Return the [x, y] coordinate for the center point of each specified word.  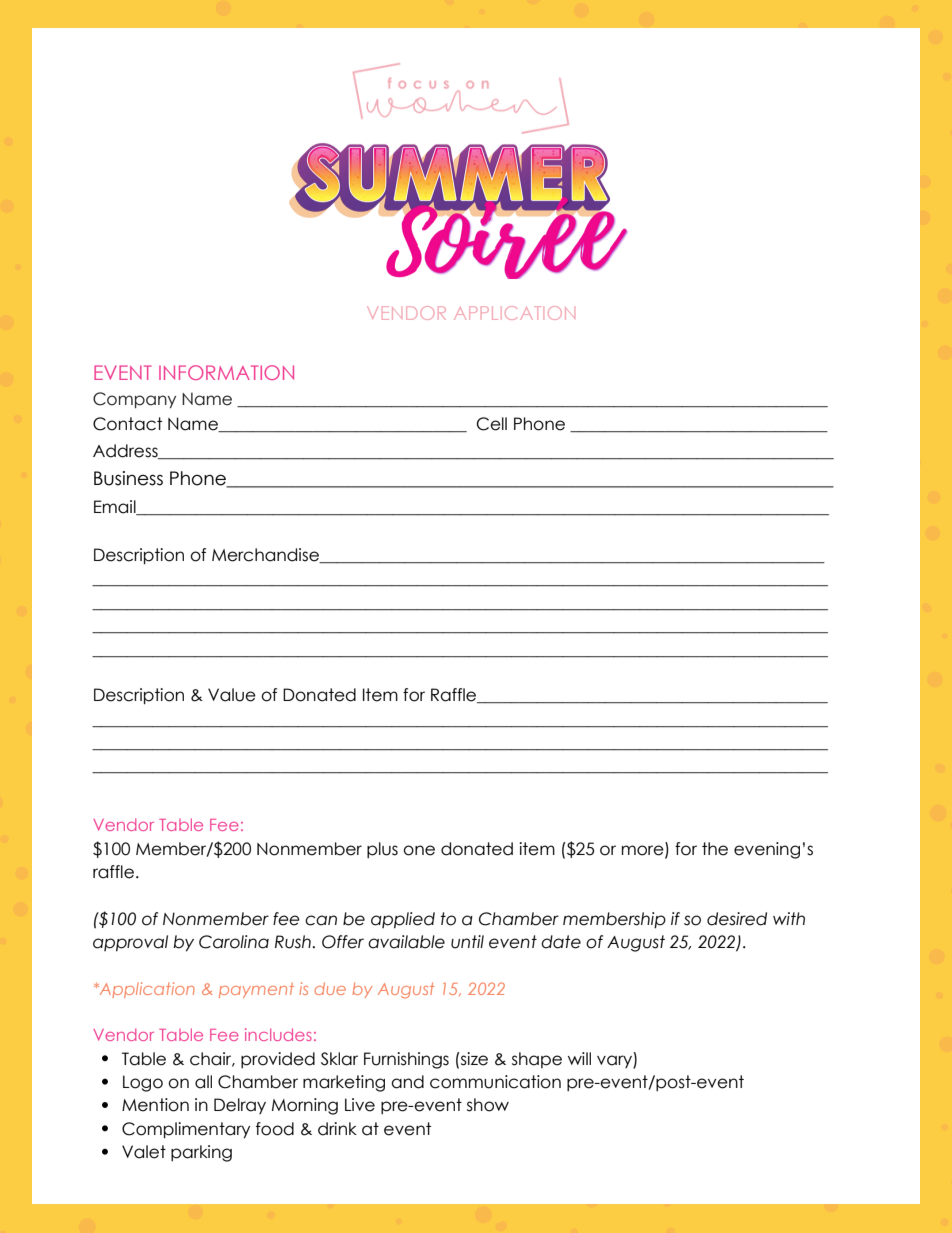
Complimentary [186, 1130]
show [488, 1105]
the [715, 849]
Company [134, 400]
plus [382, 850]
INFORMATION [226, 372]
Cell [492, 424]
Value [232, 695]
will [579, 1058]
